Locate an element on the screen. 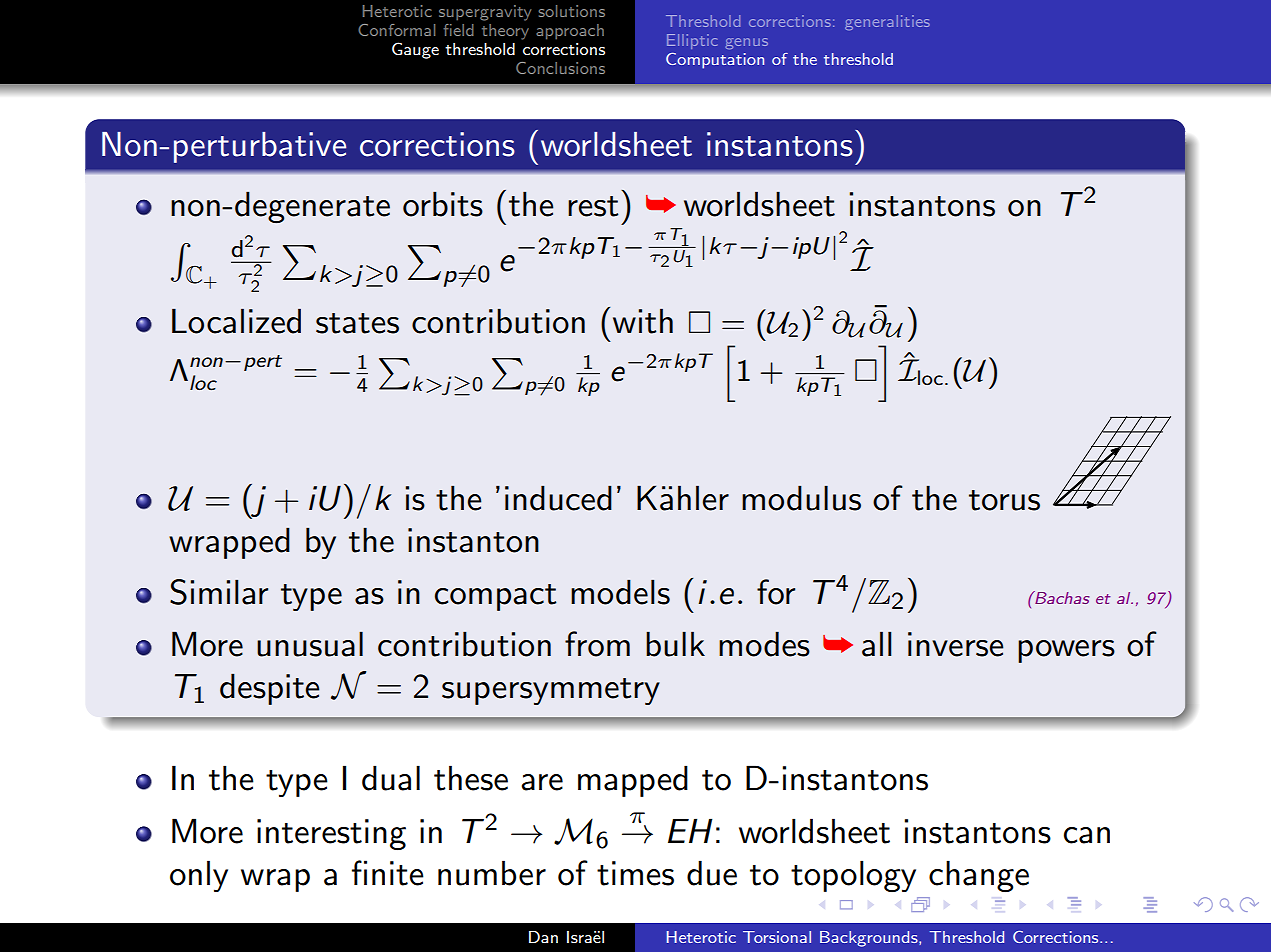  Elliptic is located at coordinates (692, 41).
